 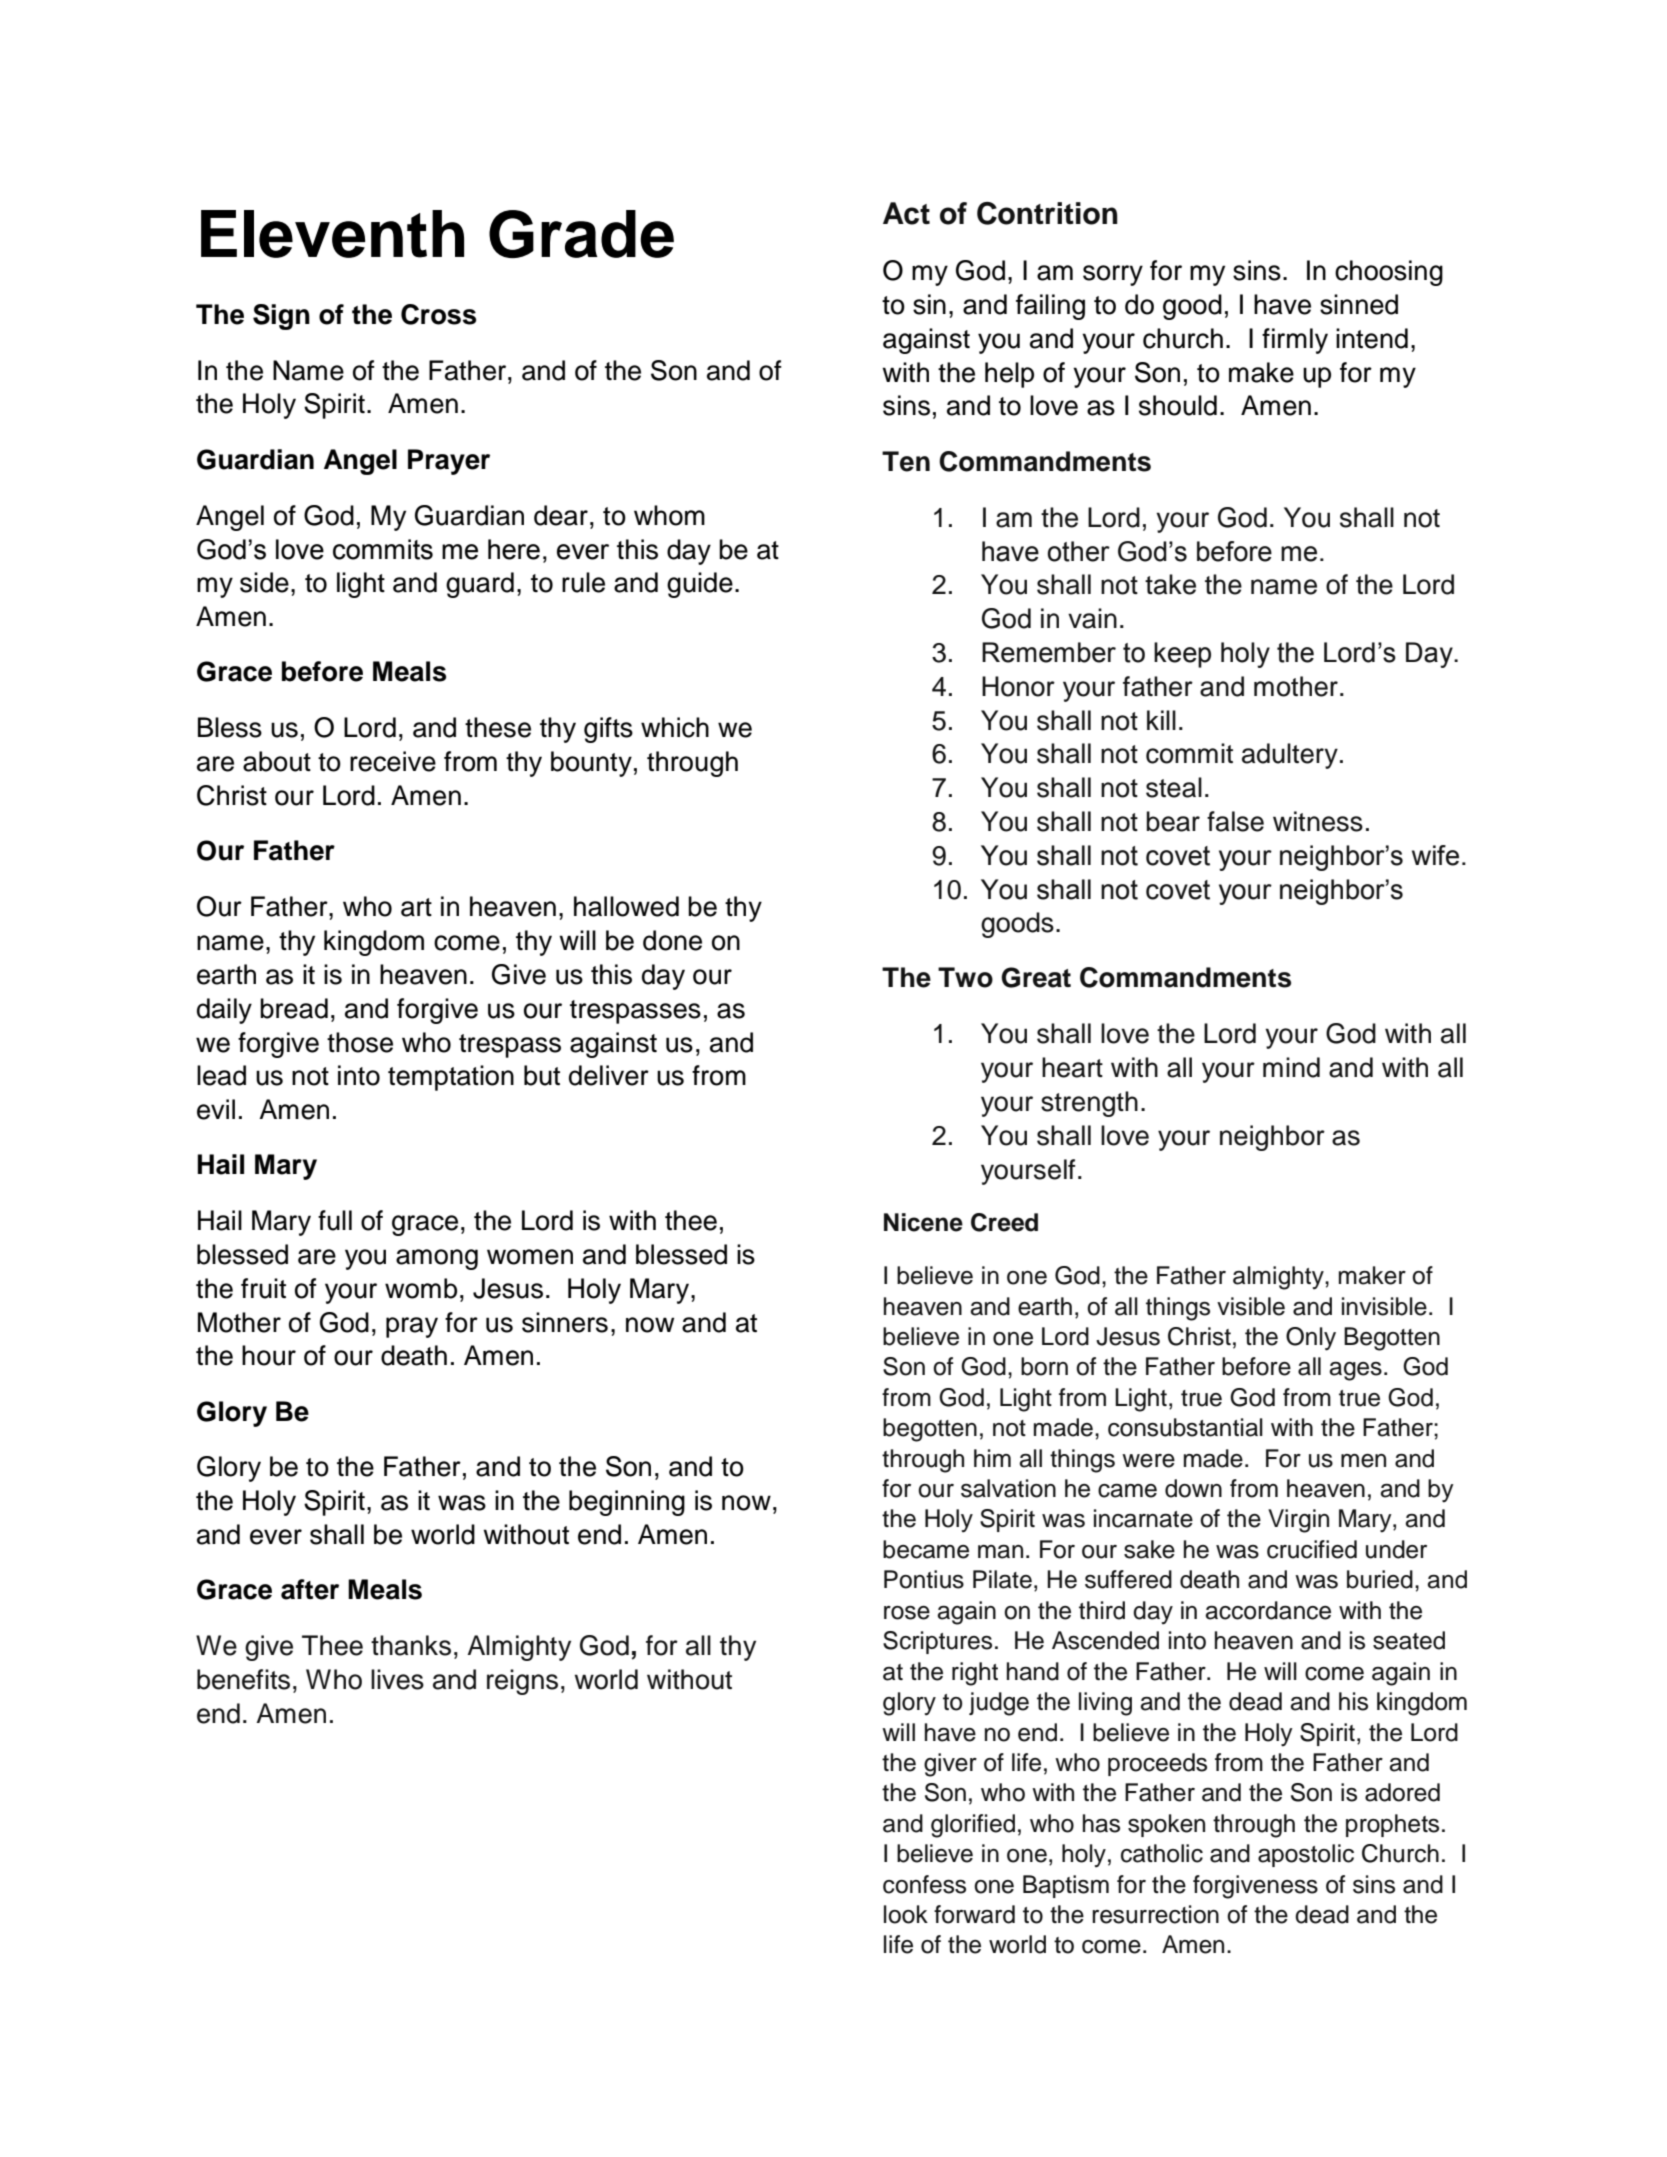 What do you see at coordinates (332, 234) in the image?
I see `Eleventh` at bounding box center [332, 234].
